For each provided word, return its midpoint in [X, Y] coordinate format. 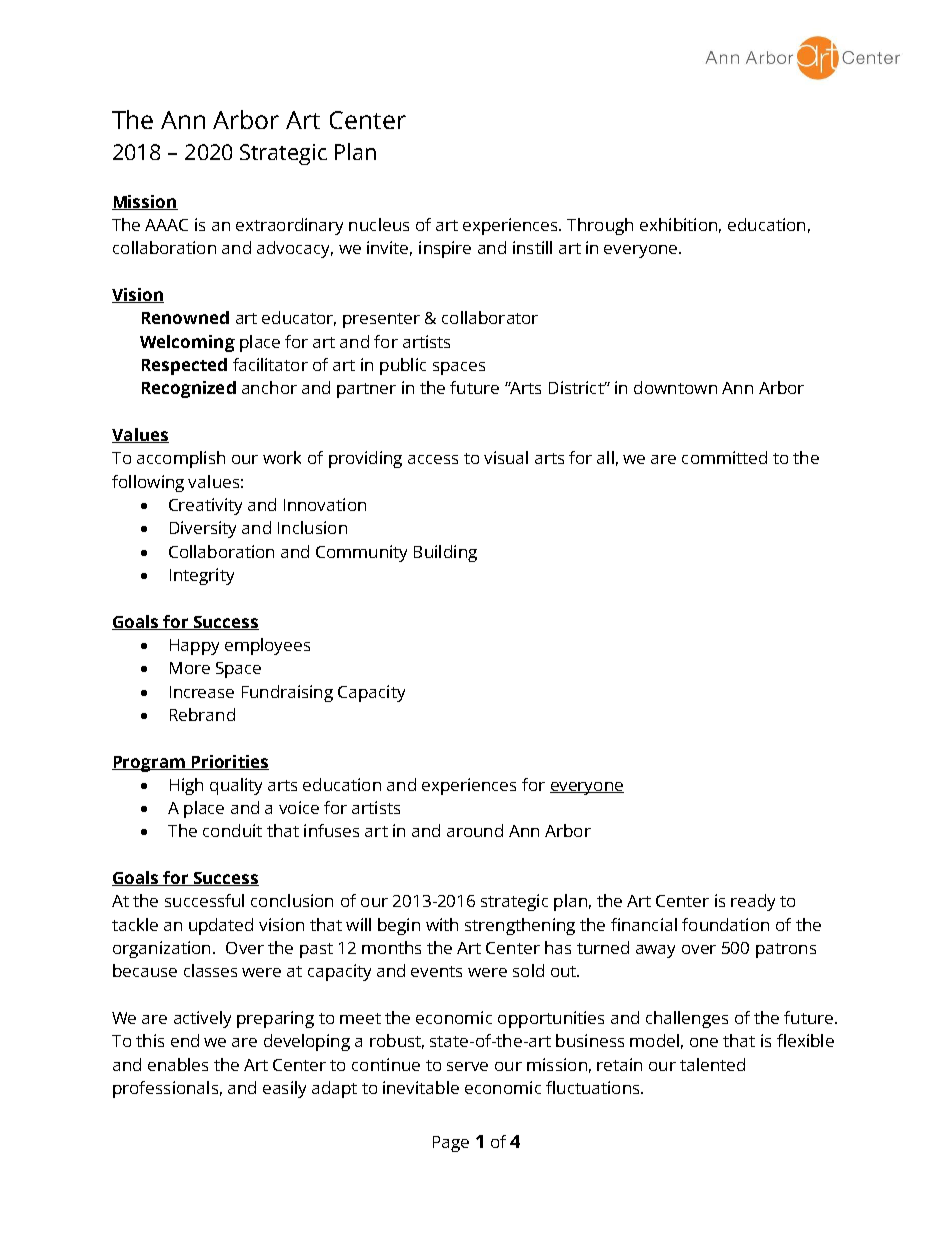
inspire [445, 249]
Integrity [202, 576]
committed [724, 457]
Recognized [189, 389]
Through [600, 226]
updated [221, 926]
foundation [725, 924]
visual [506, 457]
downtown [675, 387]
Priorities [229, 762]
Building [445, 553]
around [475, 830]
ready [753, 902]
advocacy [295, 249]
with [442, 924]
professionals [165, 1089]
